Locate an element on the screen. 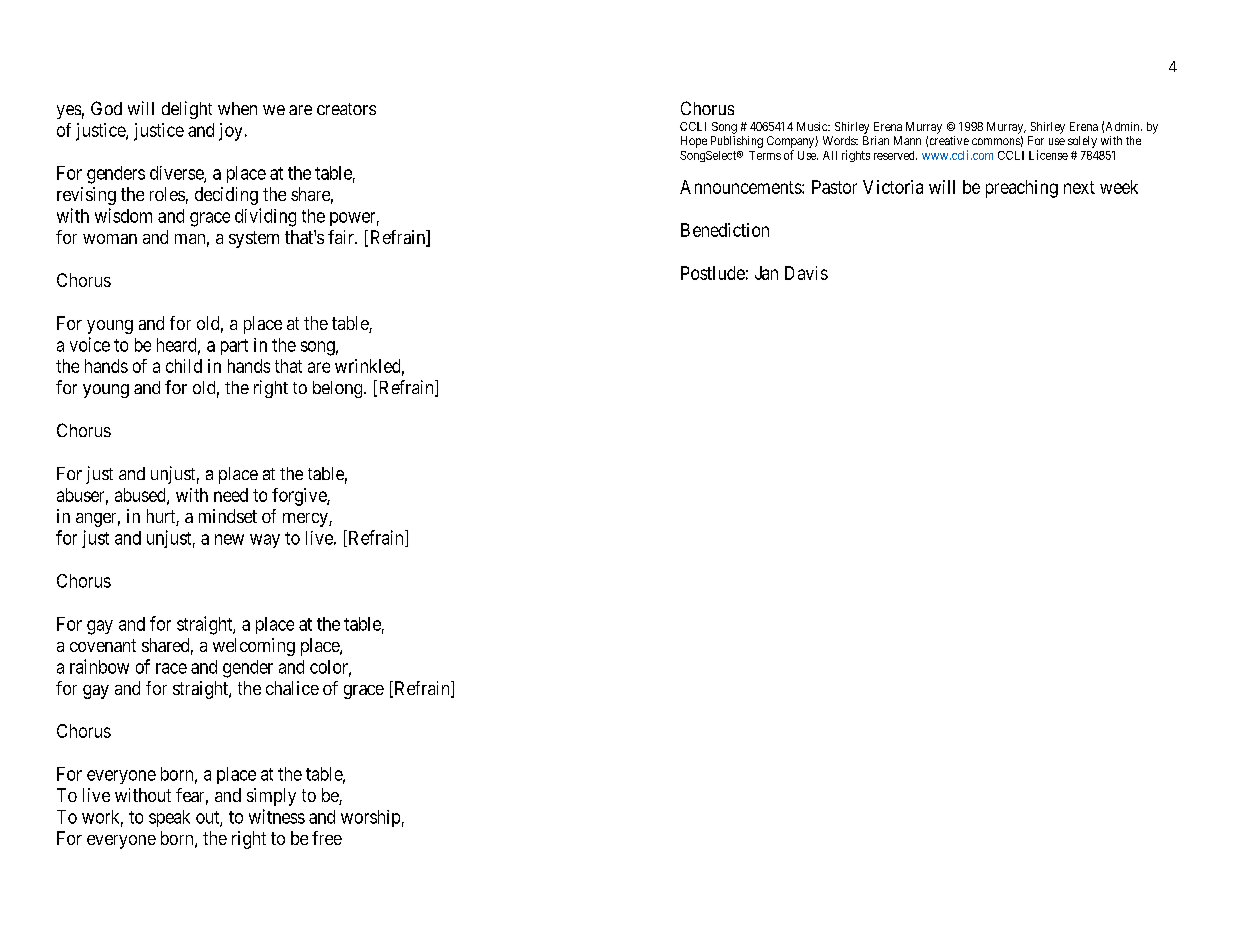  mercy is located at coordinates (306, 520).
